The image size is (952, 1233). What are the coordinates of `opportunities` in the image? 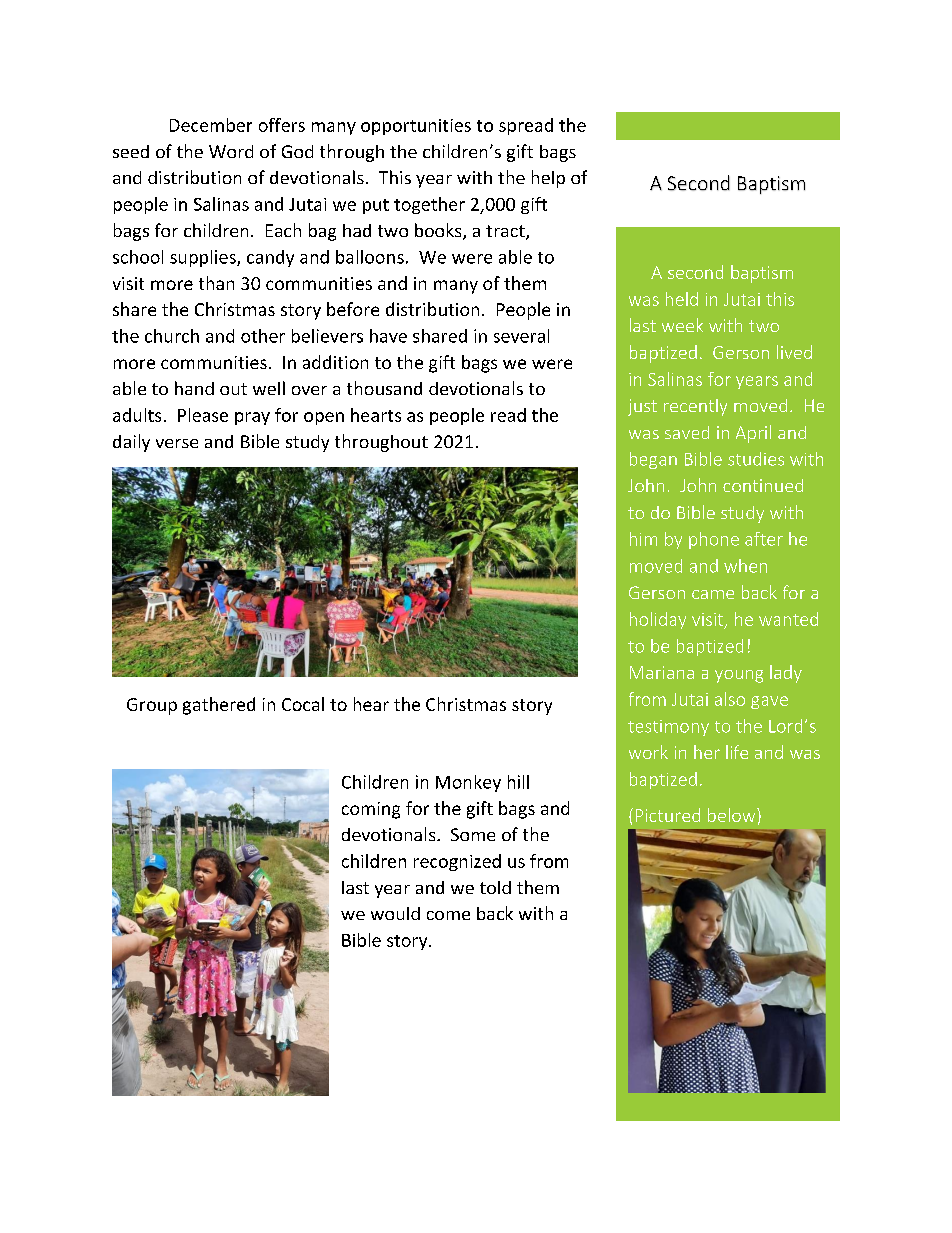 It's located at (416, 127).
